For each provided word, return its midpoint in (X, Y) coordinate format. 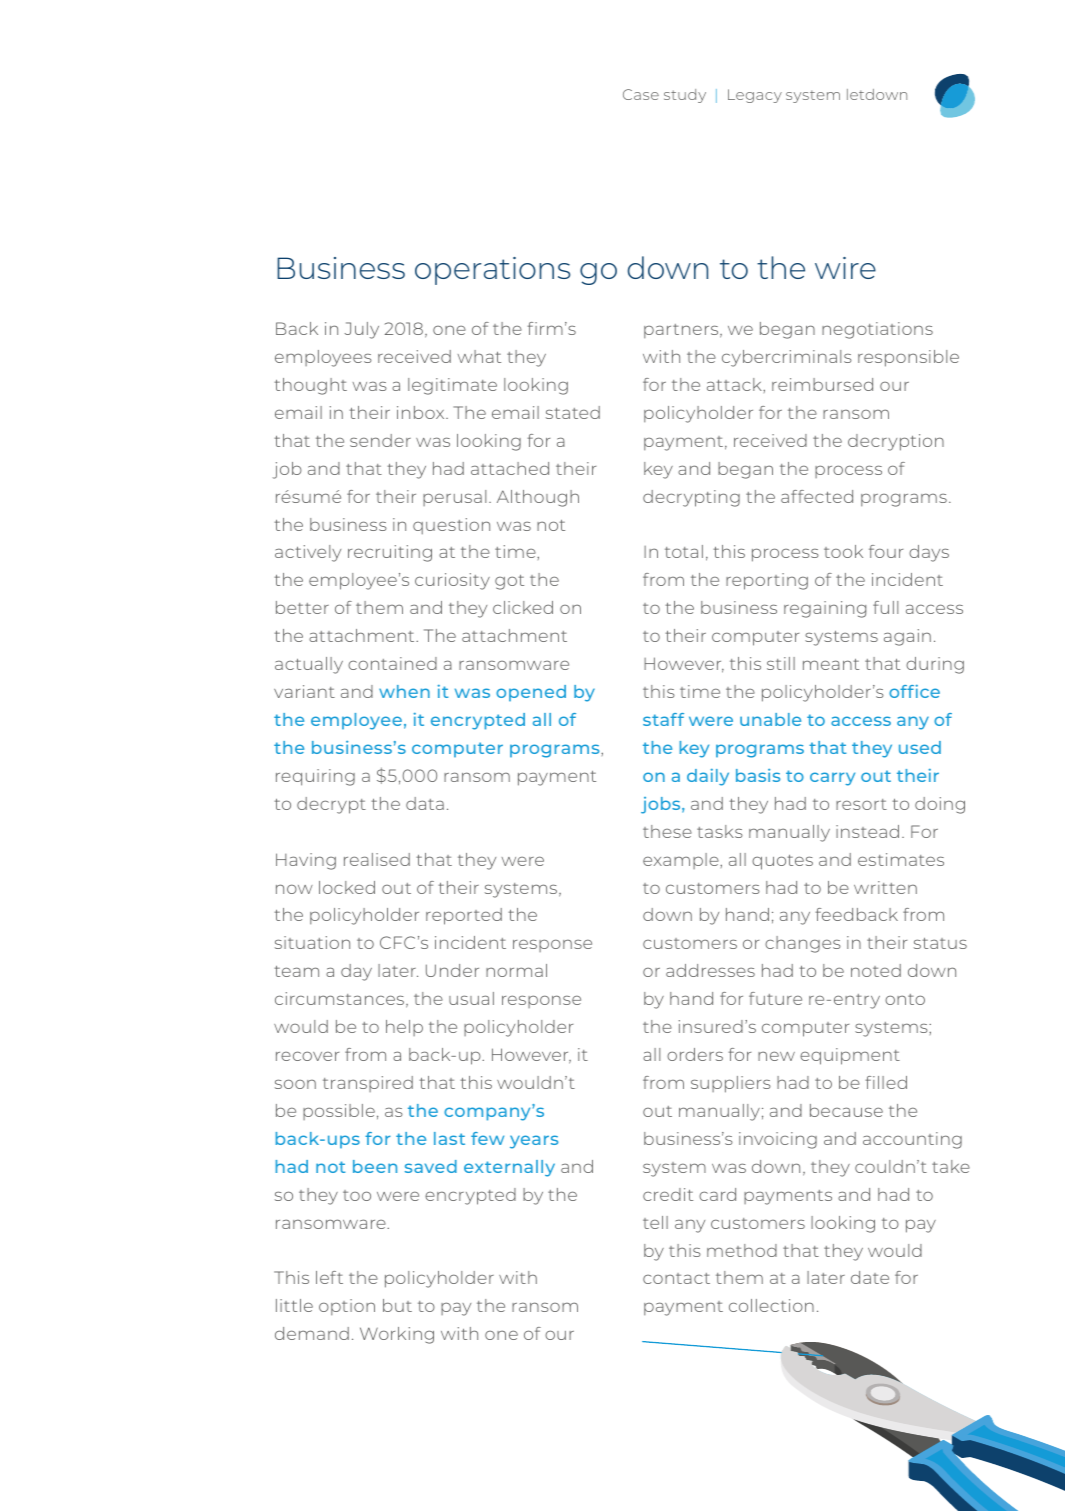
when (404, 691)
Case (641, 94)
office (914, 691)
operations (492, 271)
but (397, 1305)
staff (663, 719)
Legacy (755, 96)
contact (676, 1278)
